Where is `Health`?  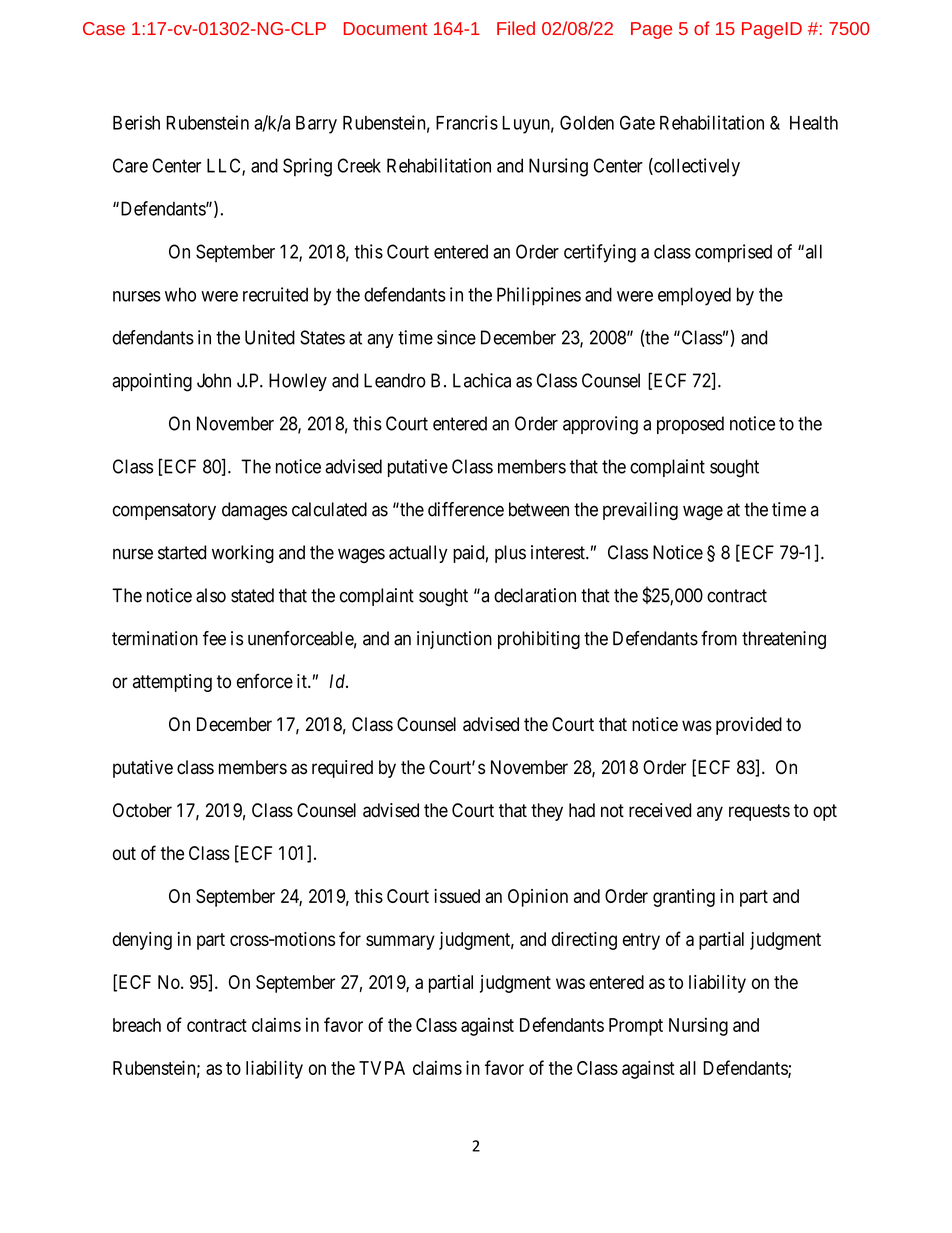 Health is located at coordinates (814, 123).
